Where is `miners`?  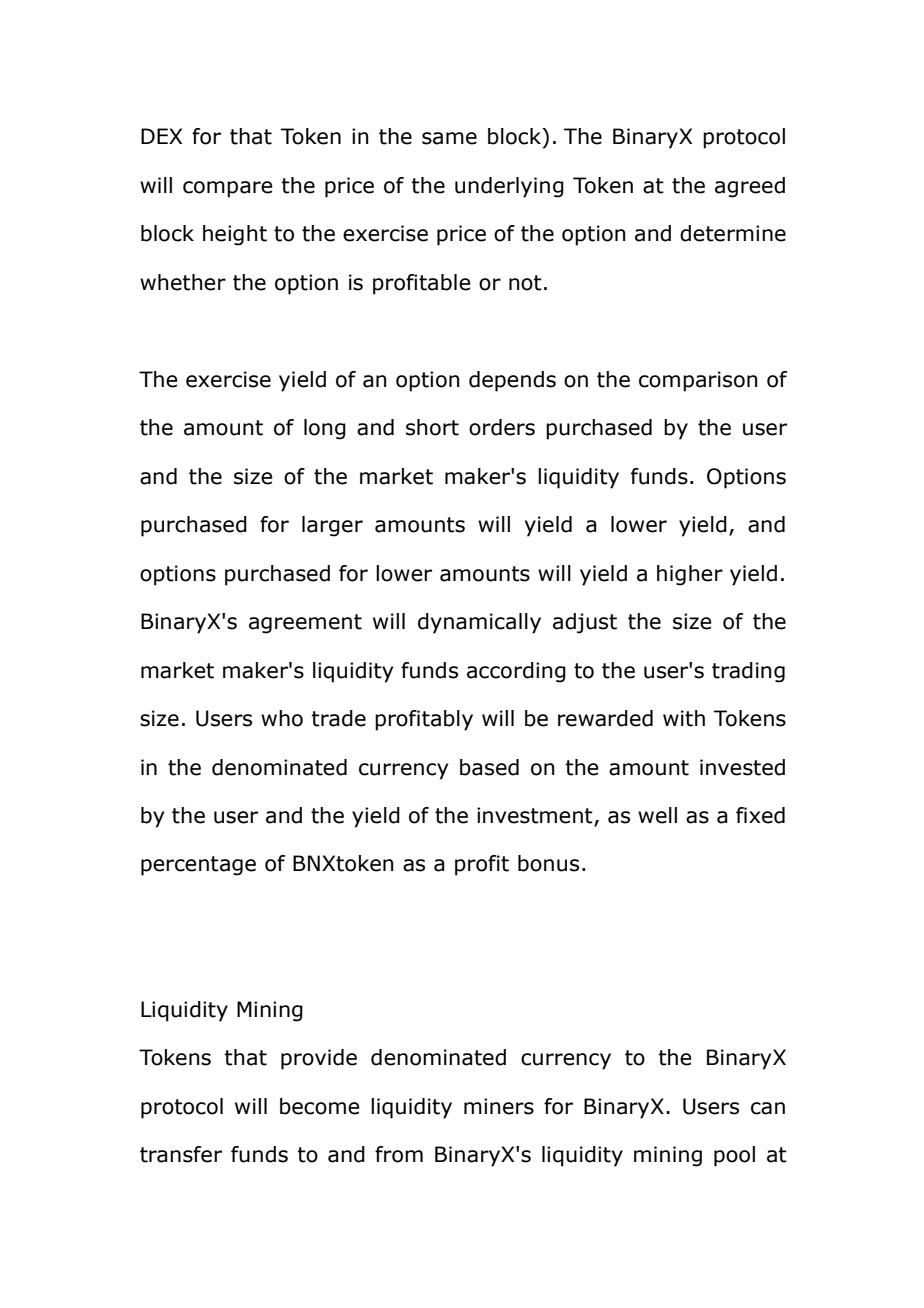
miners is located at coordinates (499, 1106).
